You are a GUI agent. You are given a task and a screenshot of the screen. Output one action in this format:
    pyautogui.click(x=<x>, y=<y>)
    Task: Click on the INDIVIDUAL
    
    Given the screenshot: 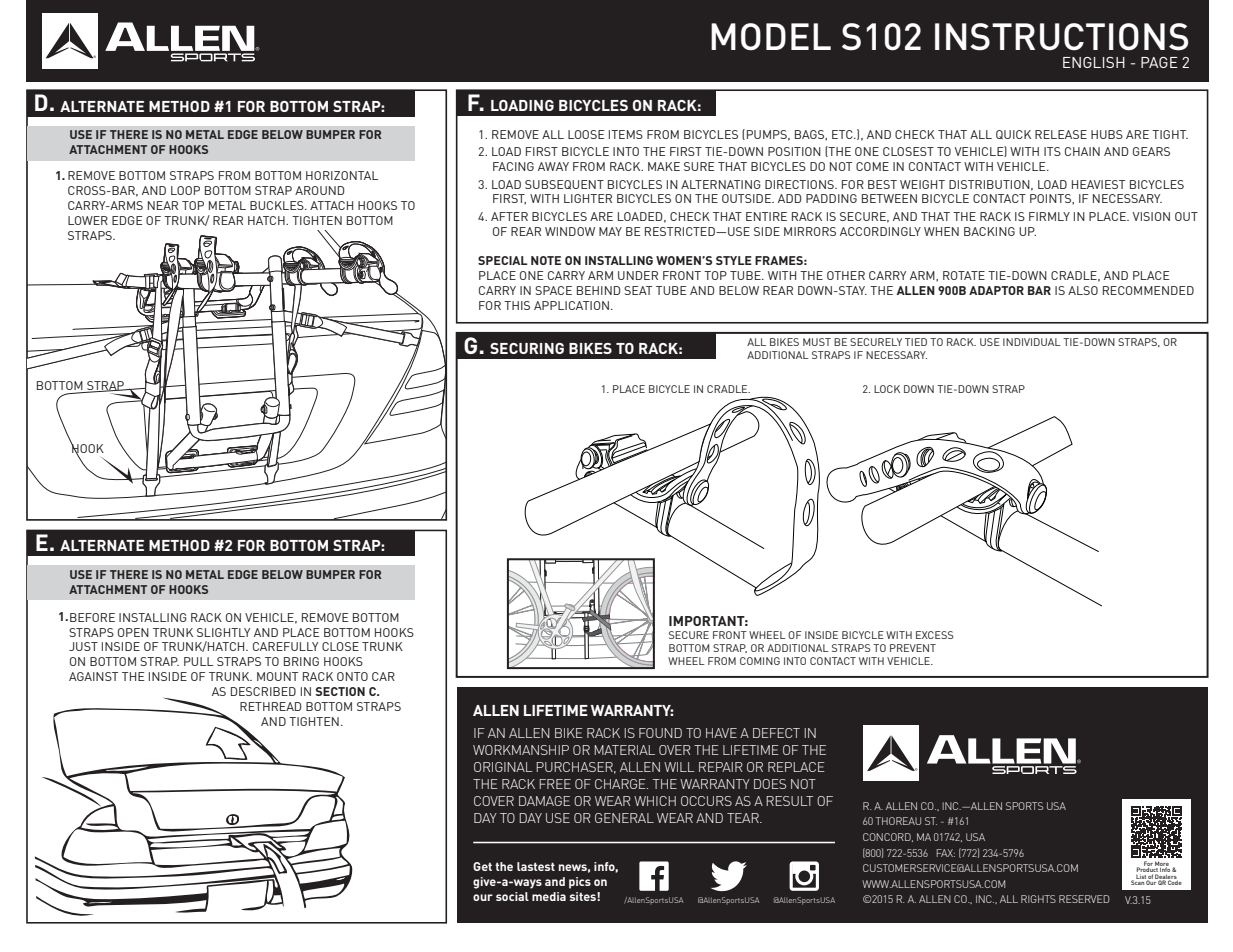 What is the action you would take?
    pyautogui.click(x=1032, y=342)
